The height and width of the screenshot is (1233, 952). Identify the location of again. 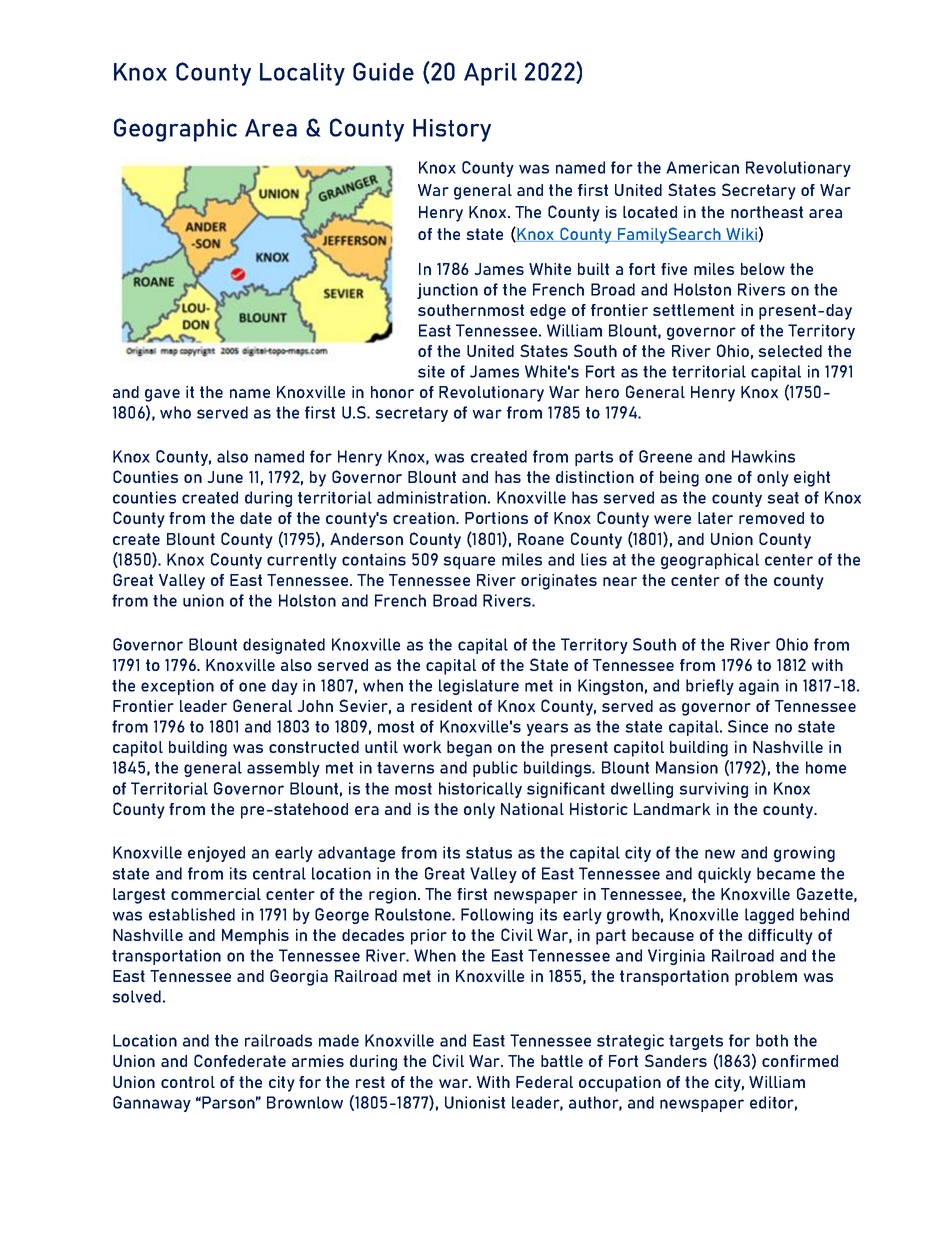
(759, 687).
